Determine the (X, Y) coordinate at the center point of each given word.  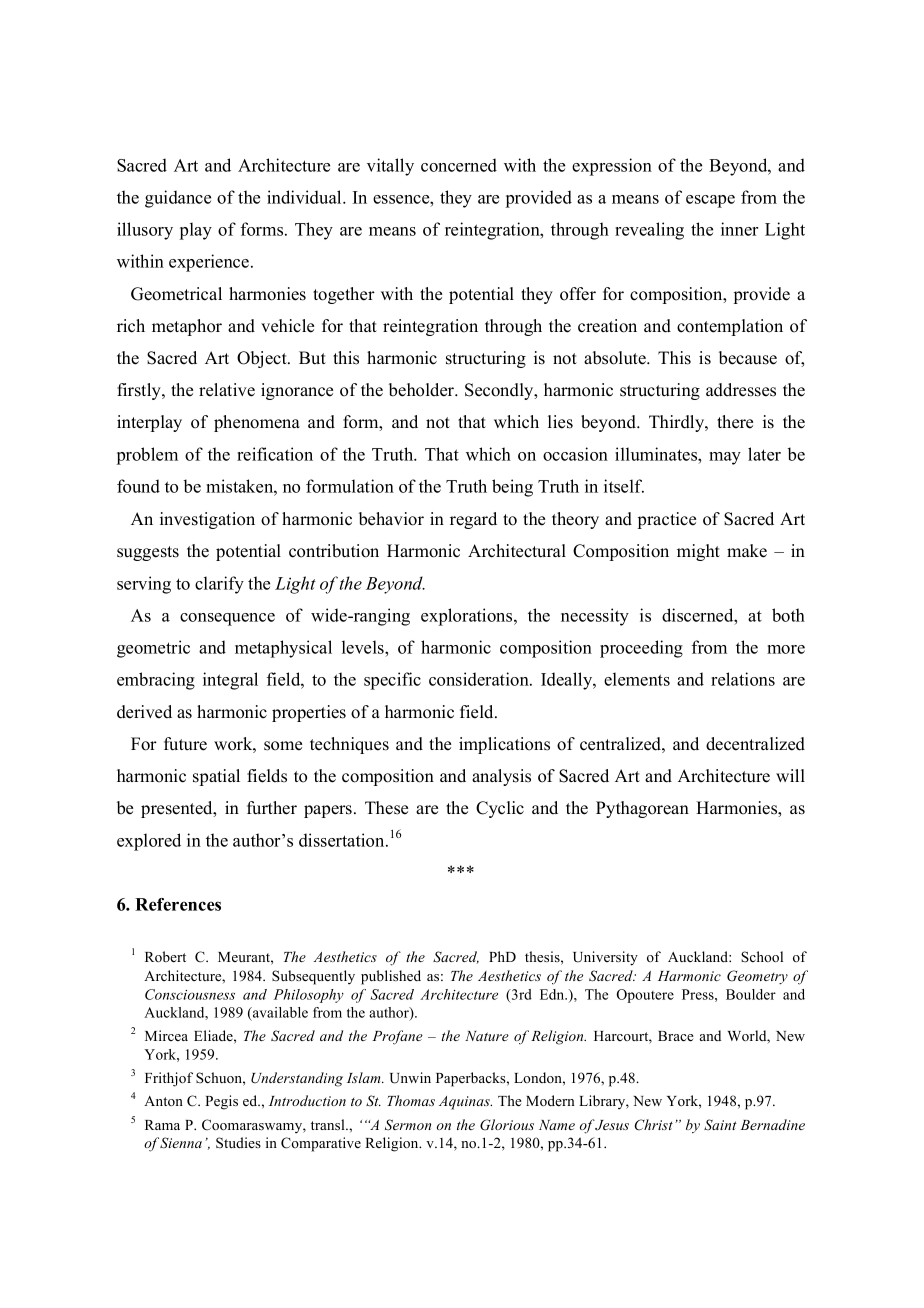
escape (710, 201)
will (790, 775)
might (698, 552)
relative (227, 390)
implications (504, 745)
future (185, 744)
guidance (178, 199)
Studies (238, 1143)
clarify (219, 585)
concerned (459, 165)
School (762, 957)
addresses (741, 390)
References (178, 904)
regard (473, 520)
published (391, 977)
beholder (423, 390)
